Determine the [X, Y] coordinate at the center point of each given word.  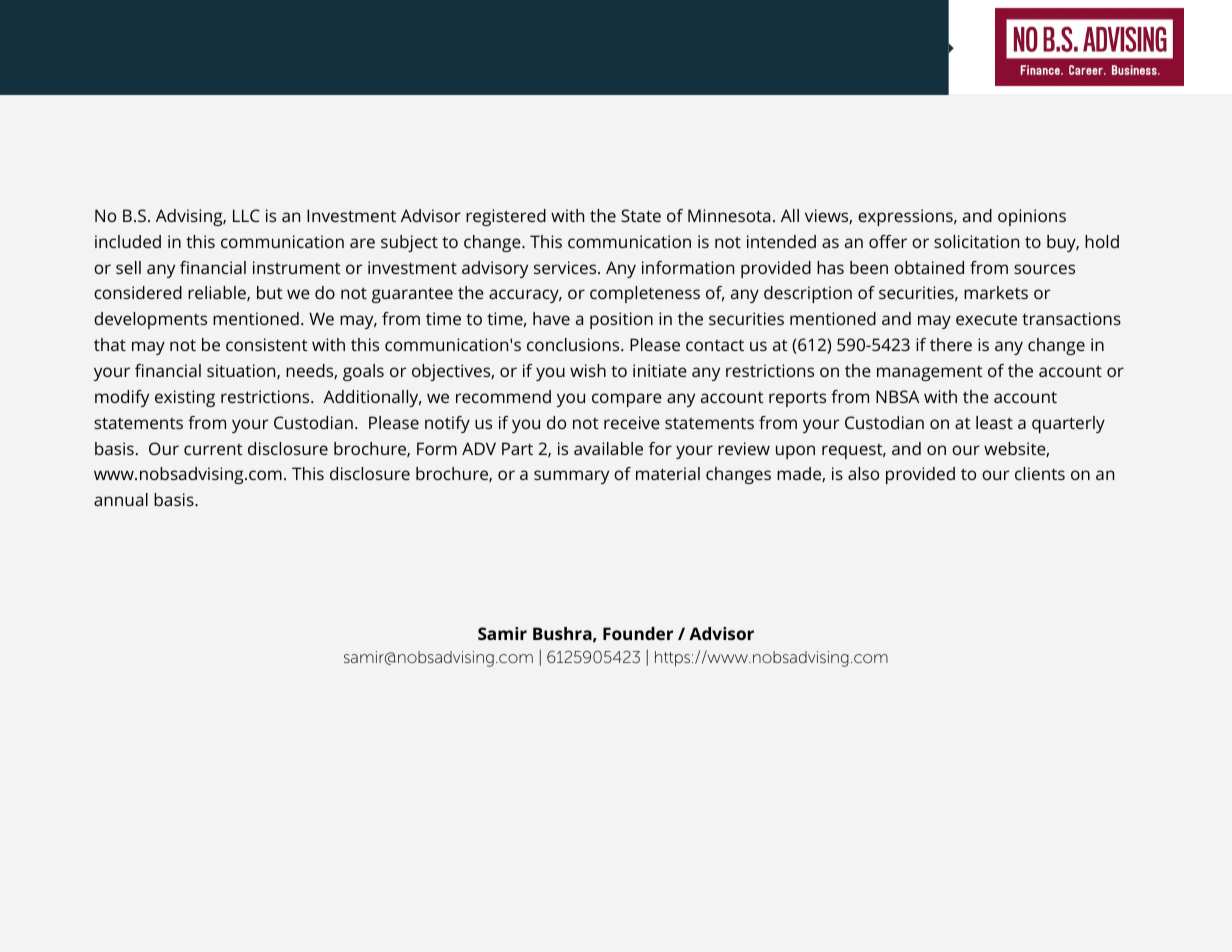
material [668, 473]
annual [121, 499]
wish [588, 370]
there [951, 344]
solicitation [976, 241]
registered [506, 217]
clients [1040, 473]
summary [571, 477]
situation [242, 371]
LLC [246, 215]
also [863, 473]
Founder [638, 633]
